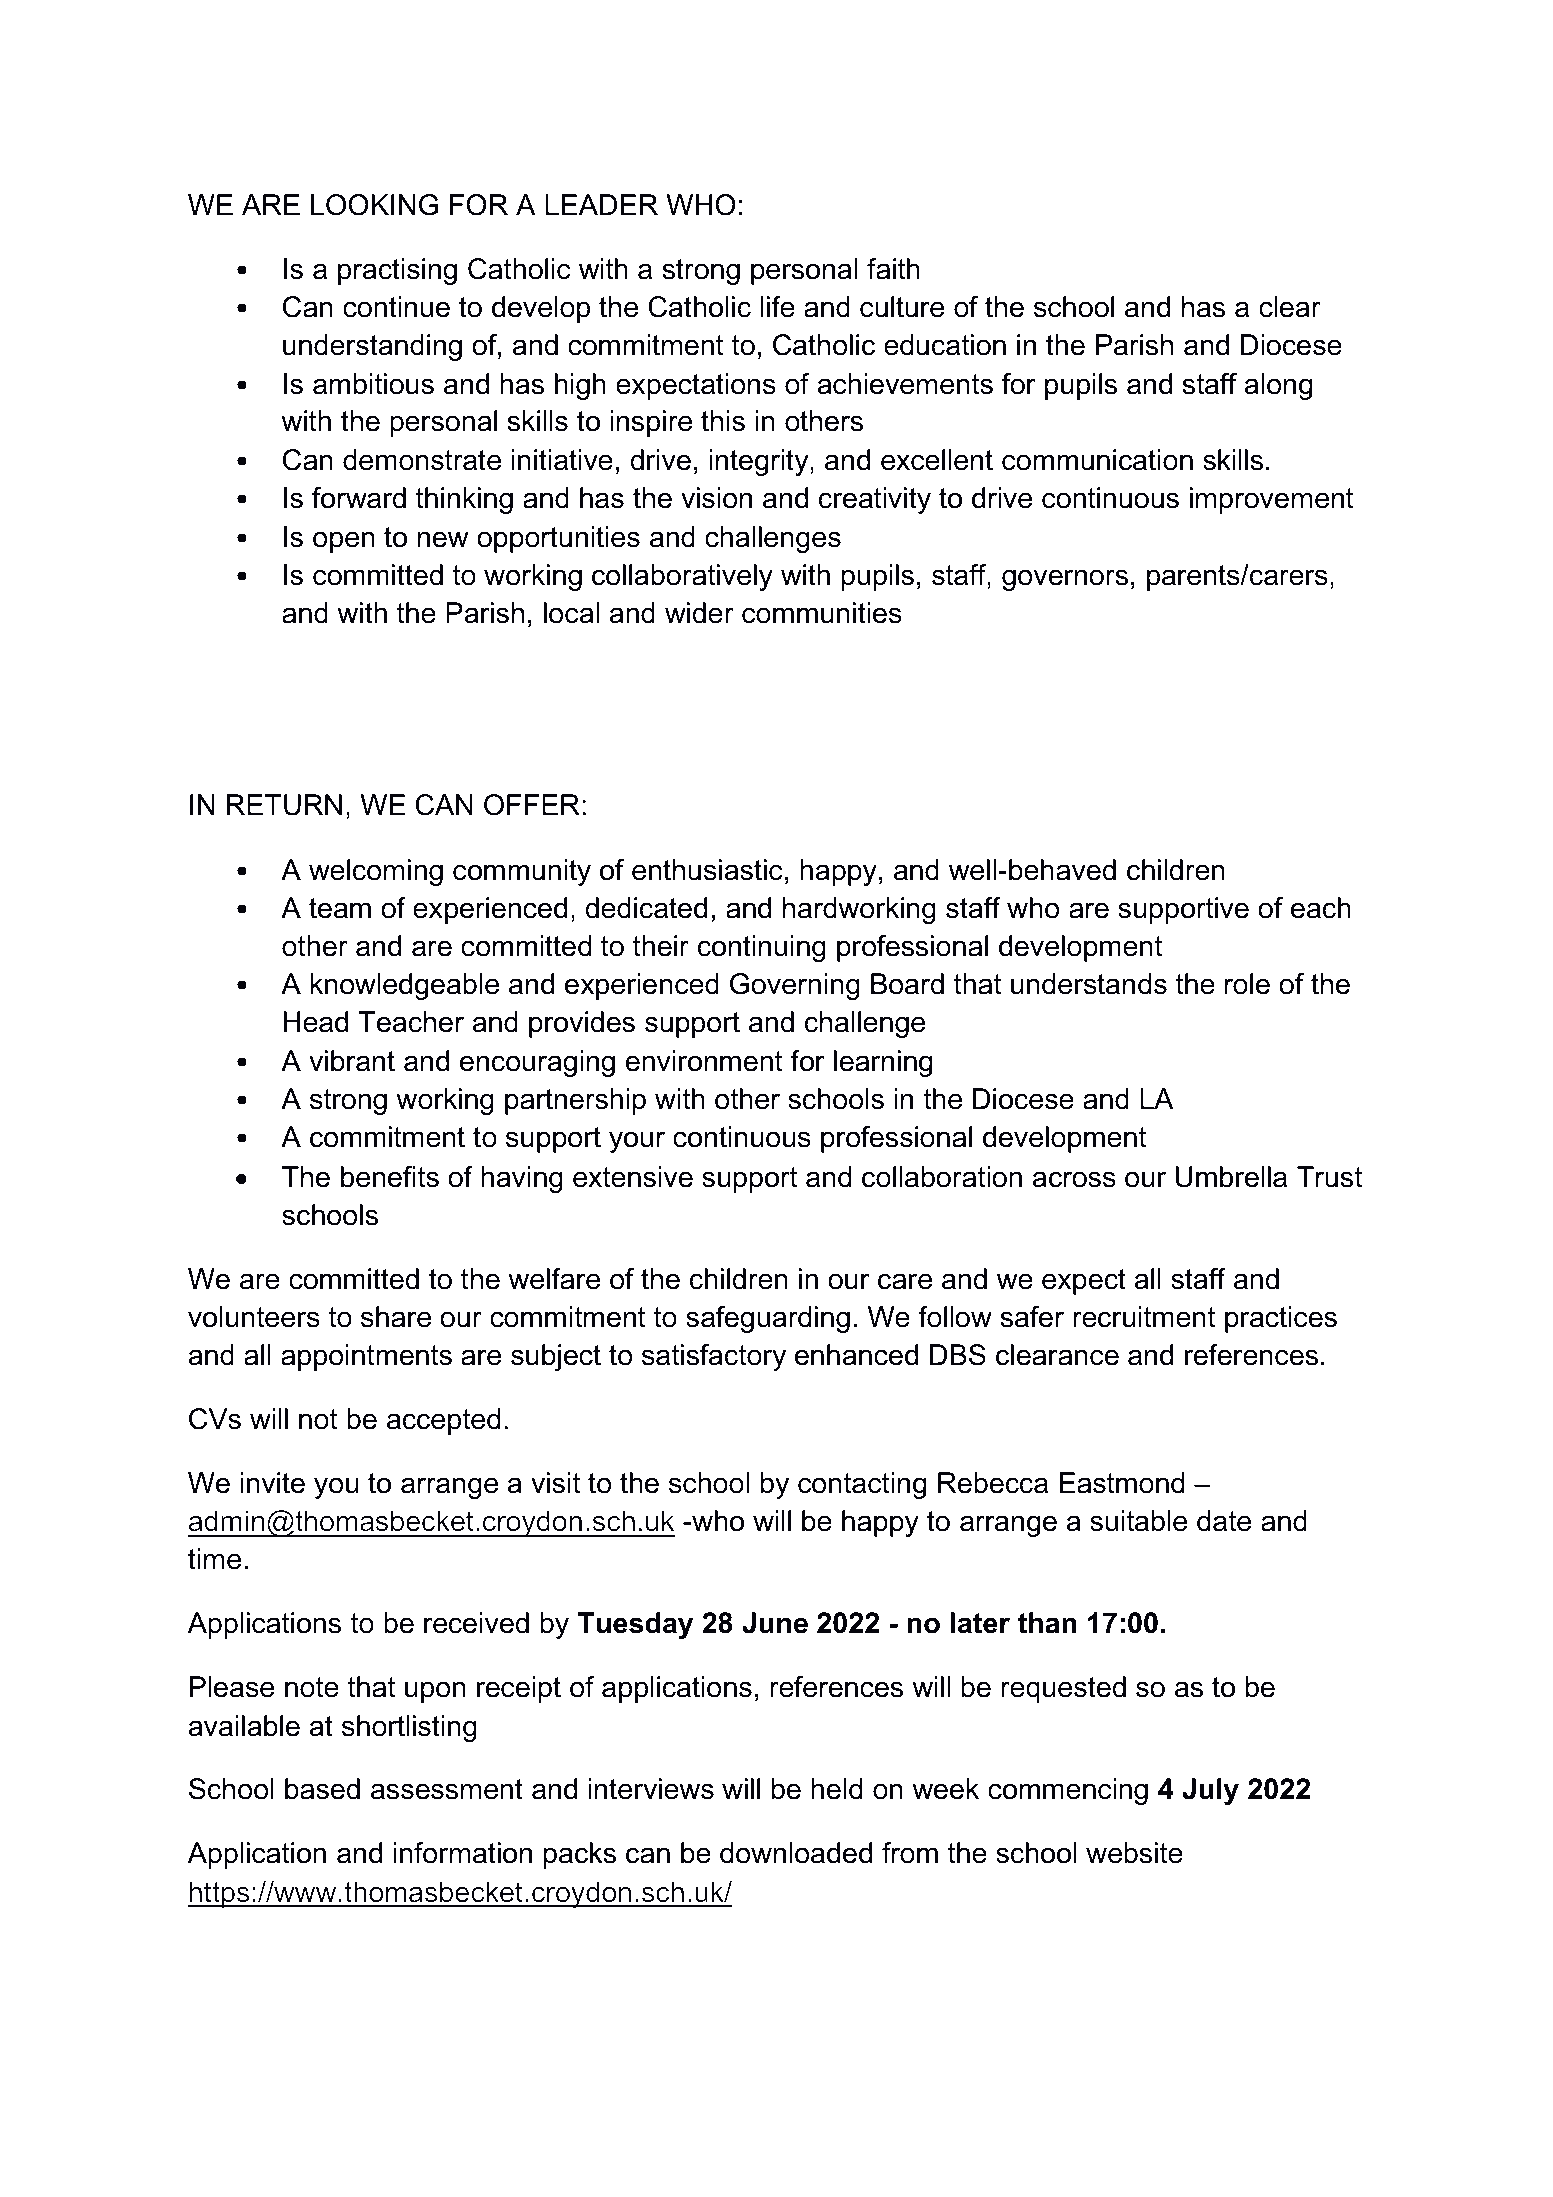 This document has height=2197, width=1553. I want to click on life, so click(778, 307).
